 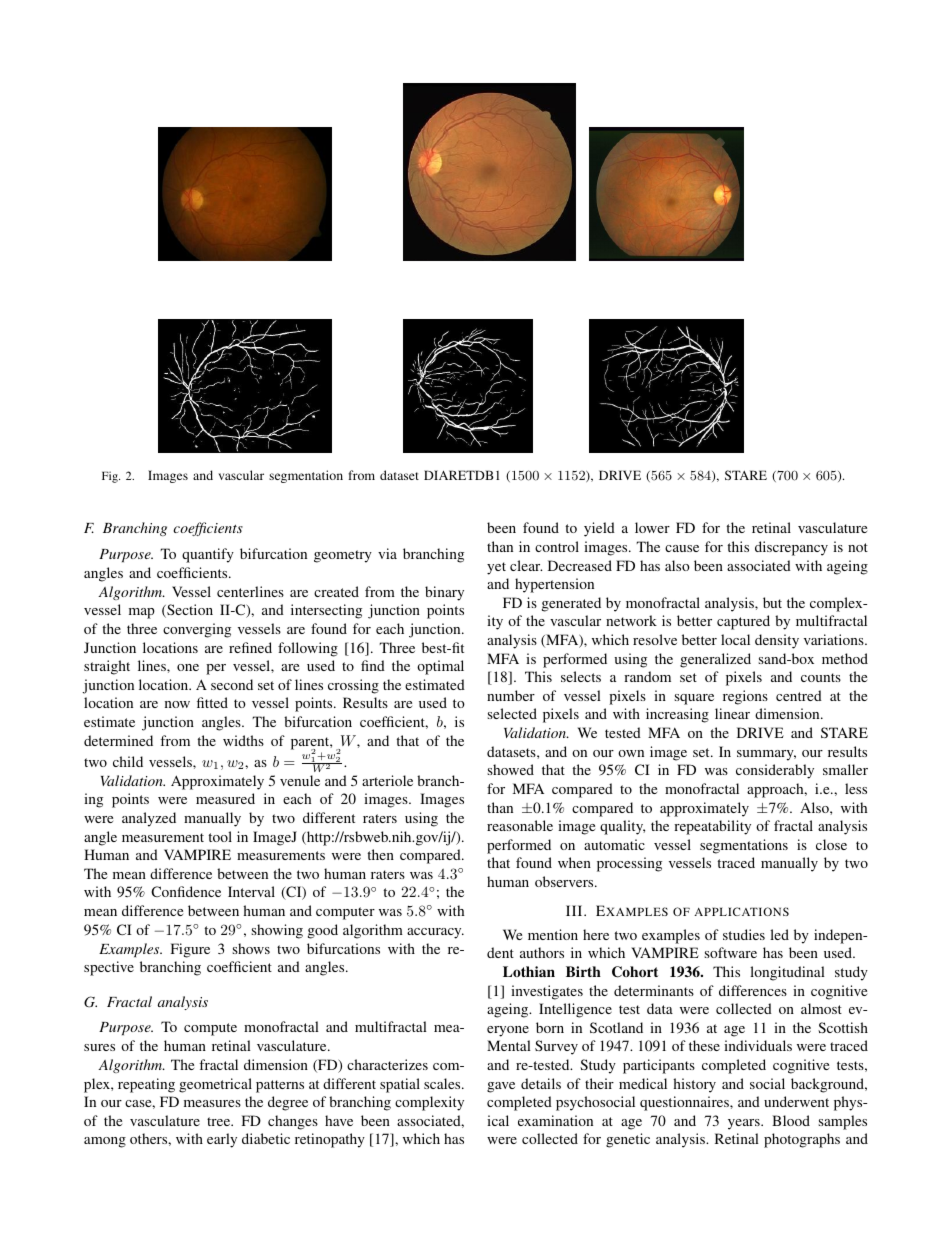 What do you see at coordinates (791, 548) in the screenshot?
I see `discrepancy` at bounding box center [791, 548].
